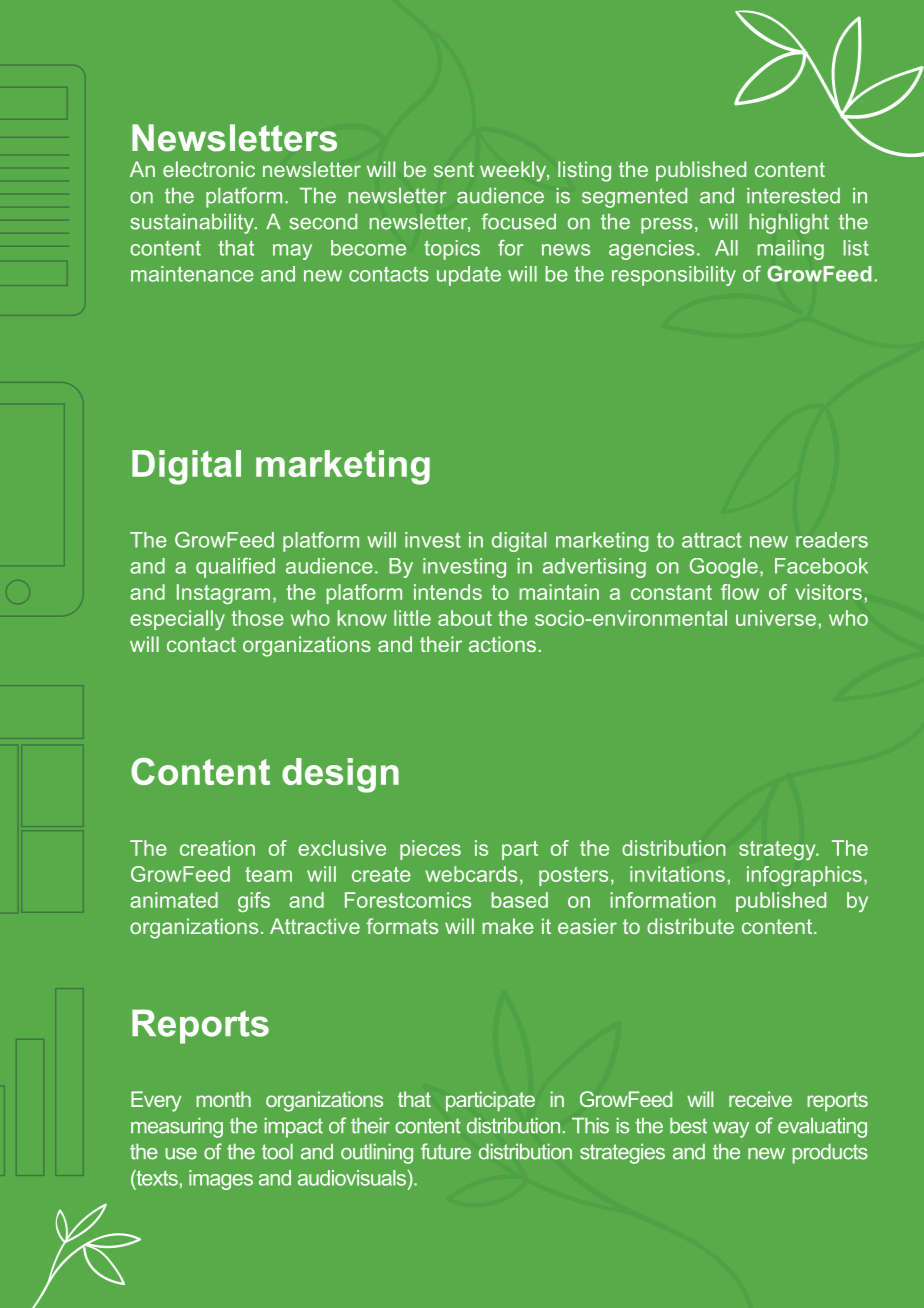 This screenshot has height=1308, width=924. Describe the element at coordinates (209, 169) in the screenshot. I see `electronic` at that location.
